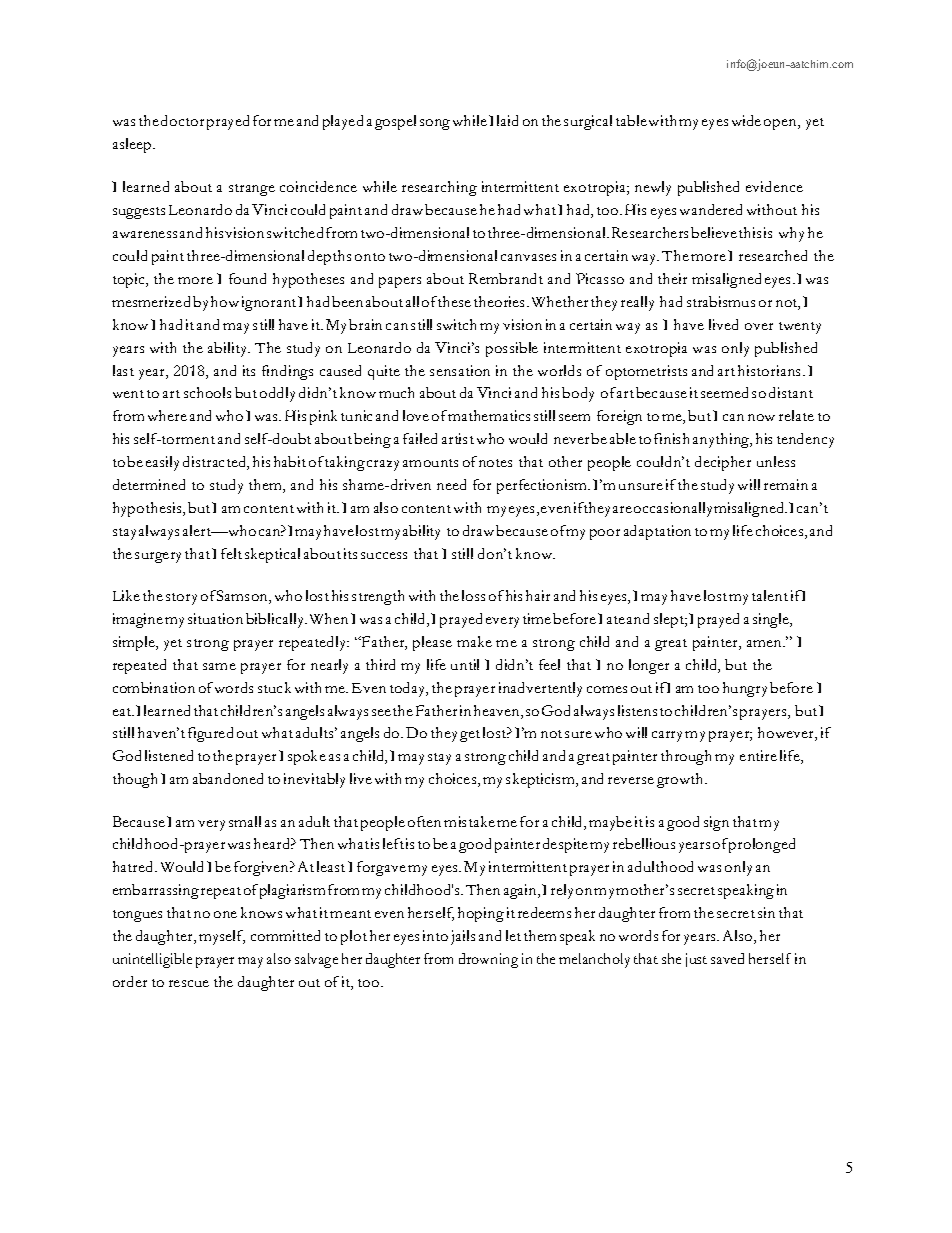 This screenshot has width=952, height=1233. Describe the element at coordinates (474, 641) in the screenshot. I see `make` at that location.
